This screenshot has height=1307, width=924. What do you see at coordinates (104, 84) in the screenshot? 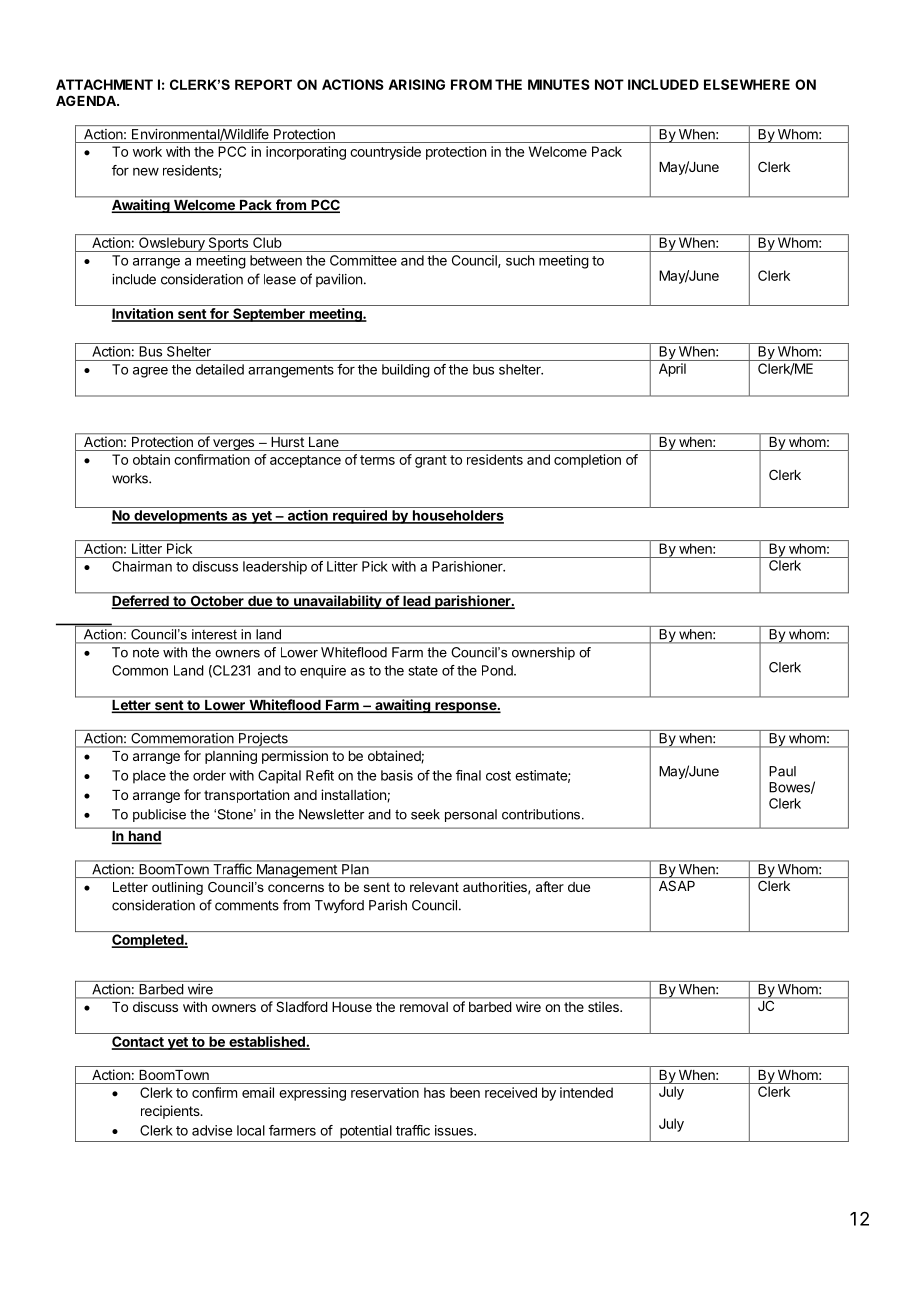
I see `ATTACHMENT` at bounding box center [104, 84].
